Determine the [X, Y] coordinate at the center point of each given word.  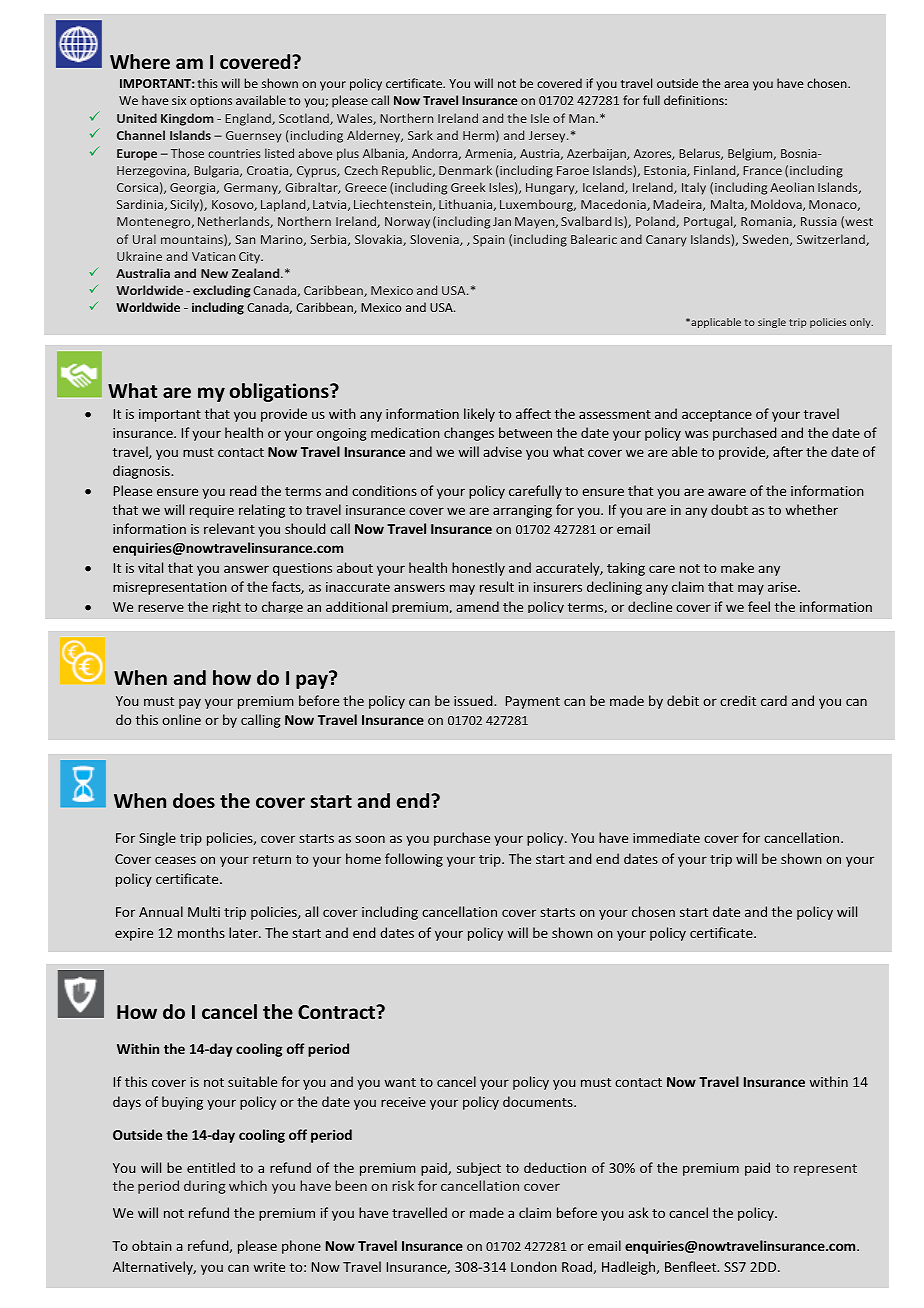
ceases [175, 860]
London [534, 1266]
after [788, 451]
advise [502, 451]
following [414, 860]
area [736, 84]
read [243, 490]
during [205, 1187]
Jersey [548, 137]
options [211, 102]
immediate [666, 837]
